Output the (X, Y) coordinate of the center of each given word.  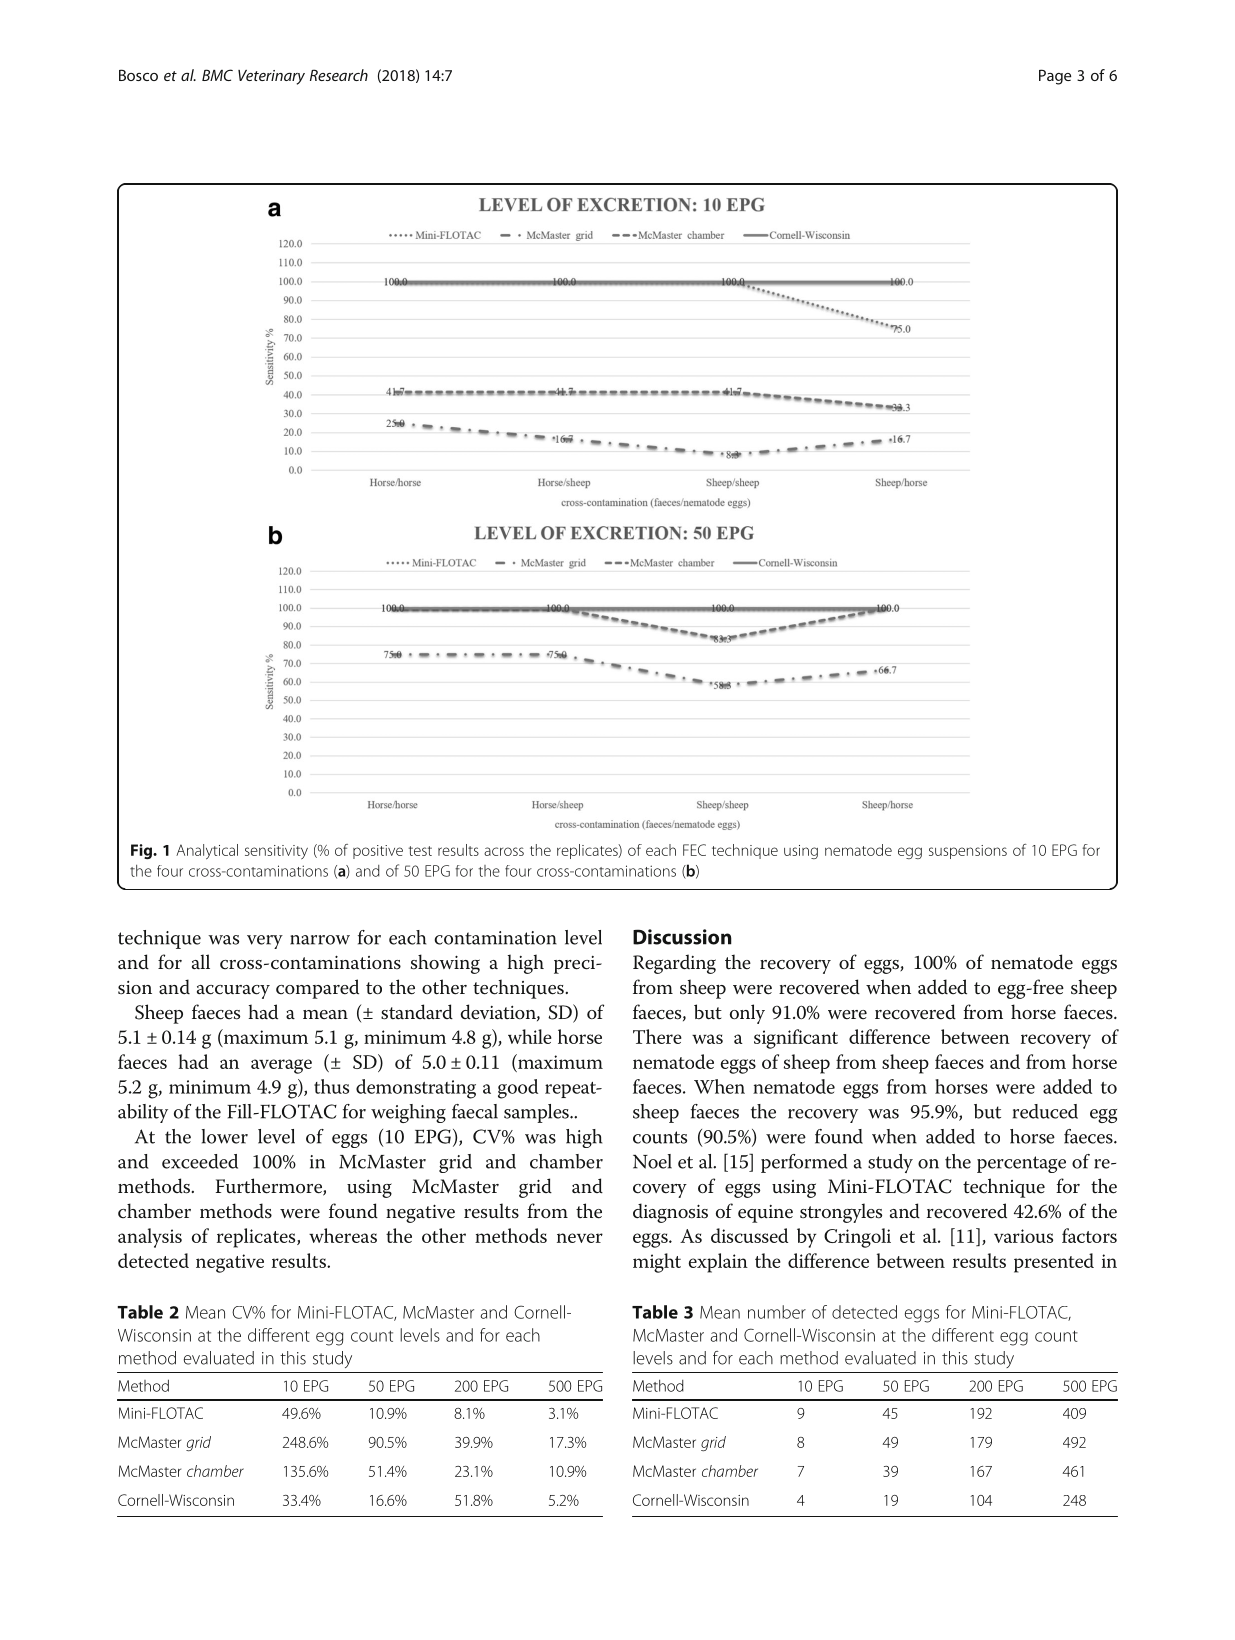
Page (1055, 77)
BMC (217, 75)
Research (339, 75)
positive (378, 852)
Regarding (674, 964)
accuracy (233, 992)
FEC (694, 850)
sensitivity (276, 852)
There (657, 1036)
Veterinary (271, 77)
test (420, 851)
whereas (343, 1235)
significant (796, 1039)
